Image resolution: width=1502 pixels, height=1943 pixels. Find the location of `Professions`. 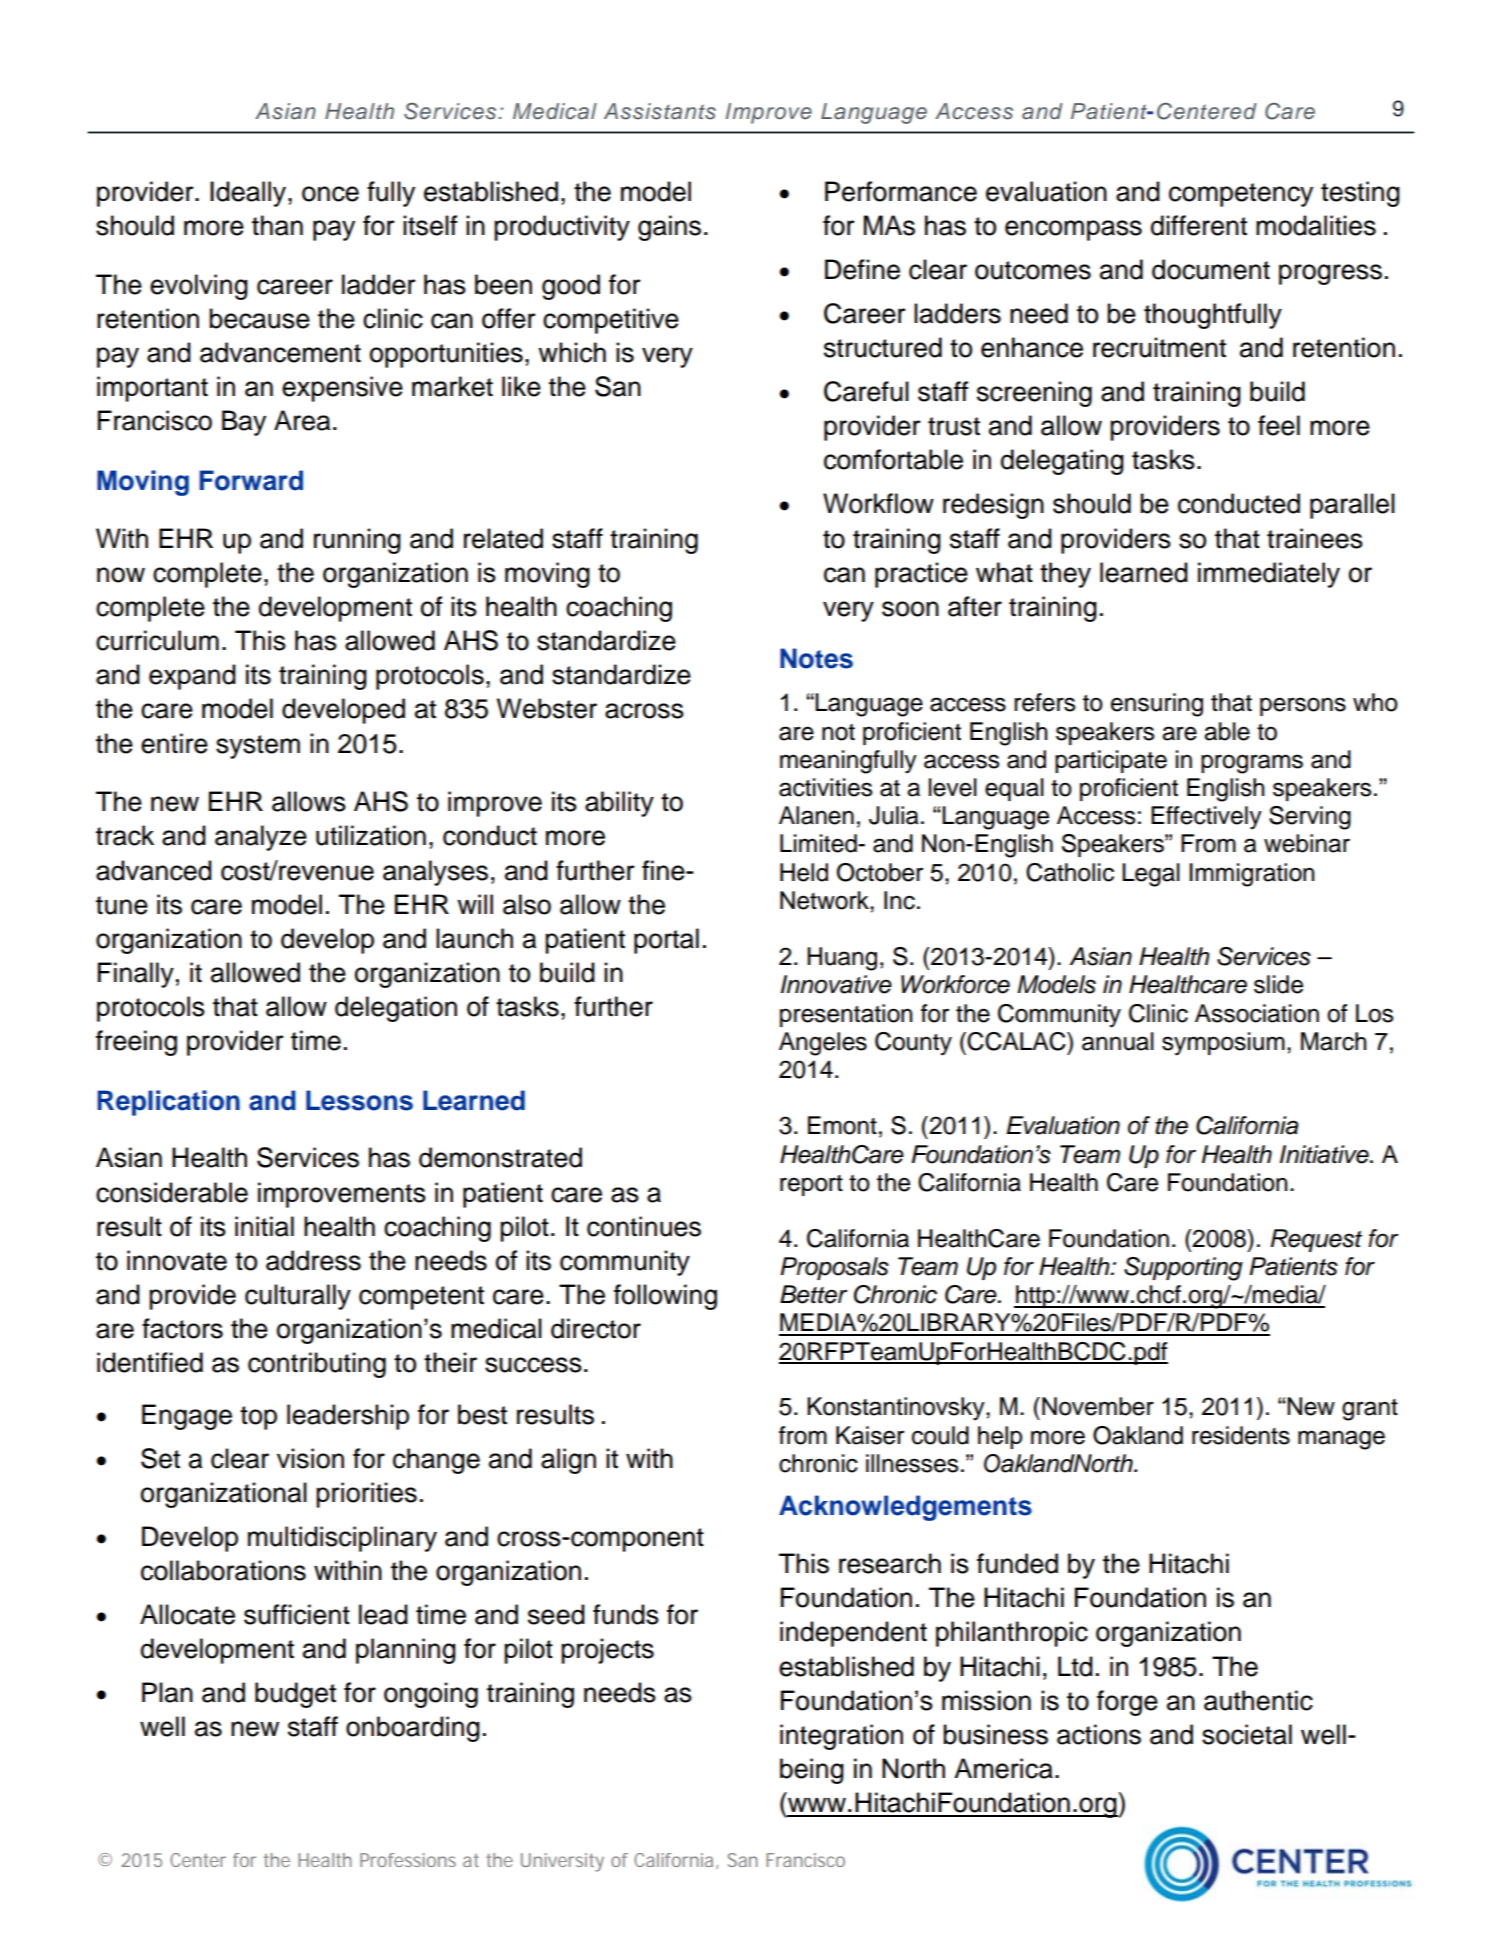

Professions is located at coordinates (408, 1860).
